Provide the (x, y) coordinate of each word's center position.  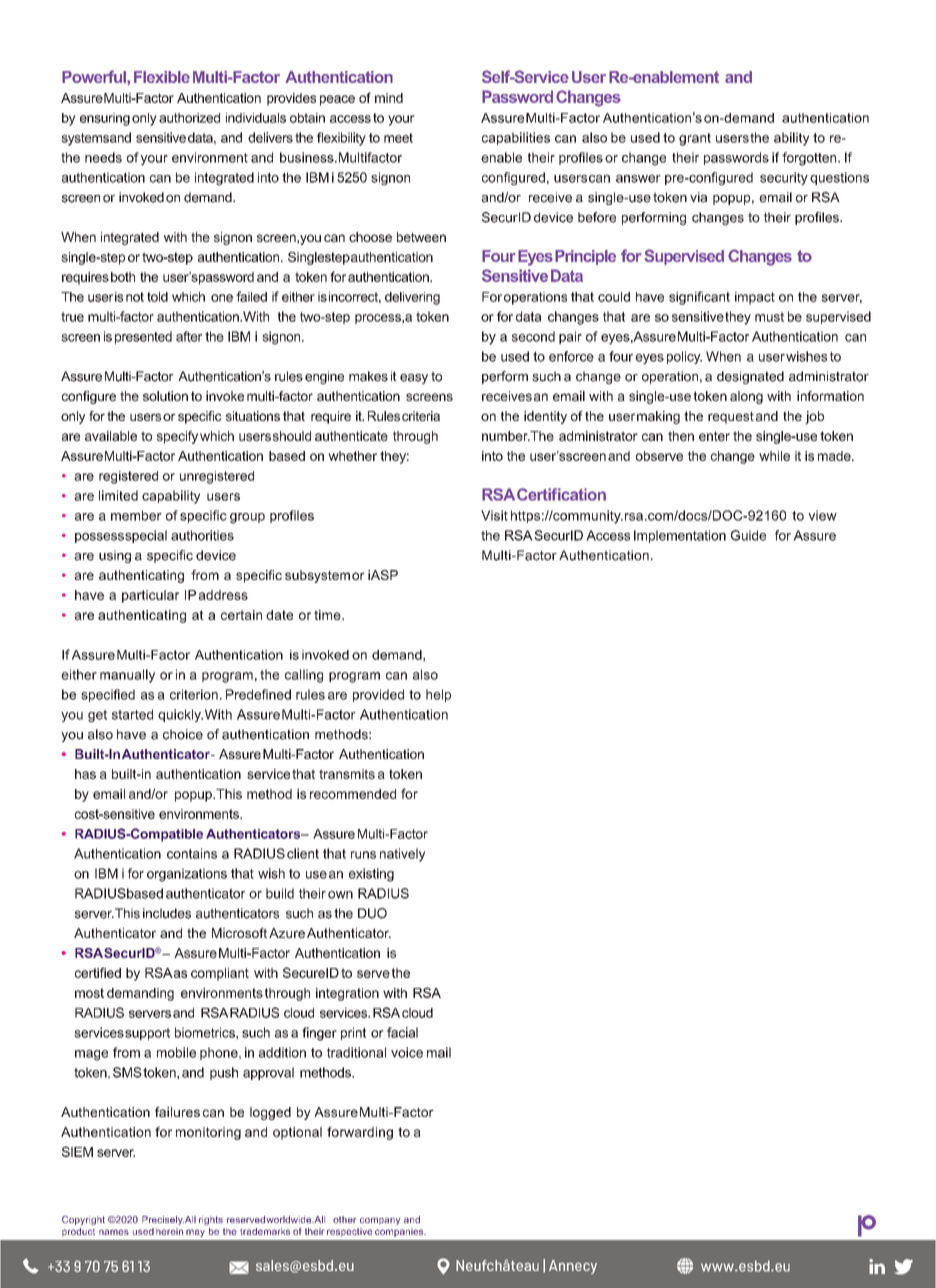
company (380, 1221)
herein (169, 1231)
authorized (189, 118)
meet (398, 138)
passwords (736, 158)
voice (407, 1052)
